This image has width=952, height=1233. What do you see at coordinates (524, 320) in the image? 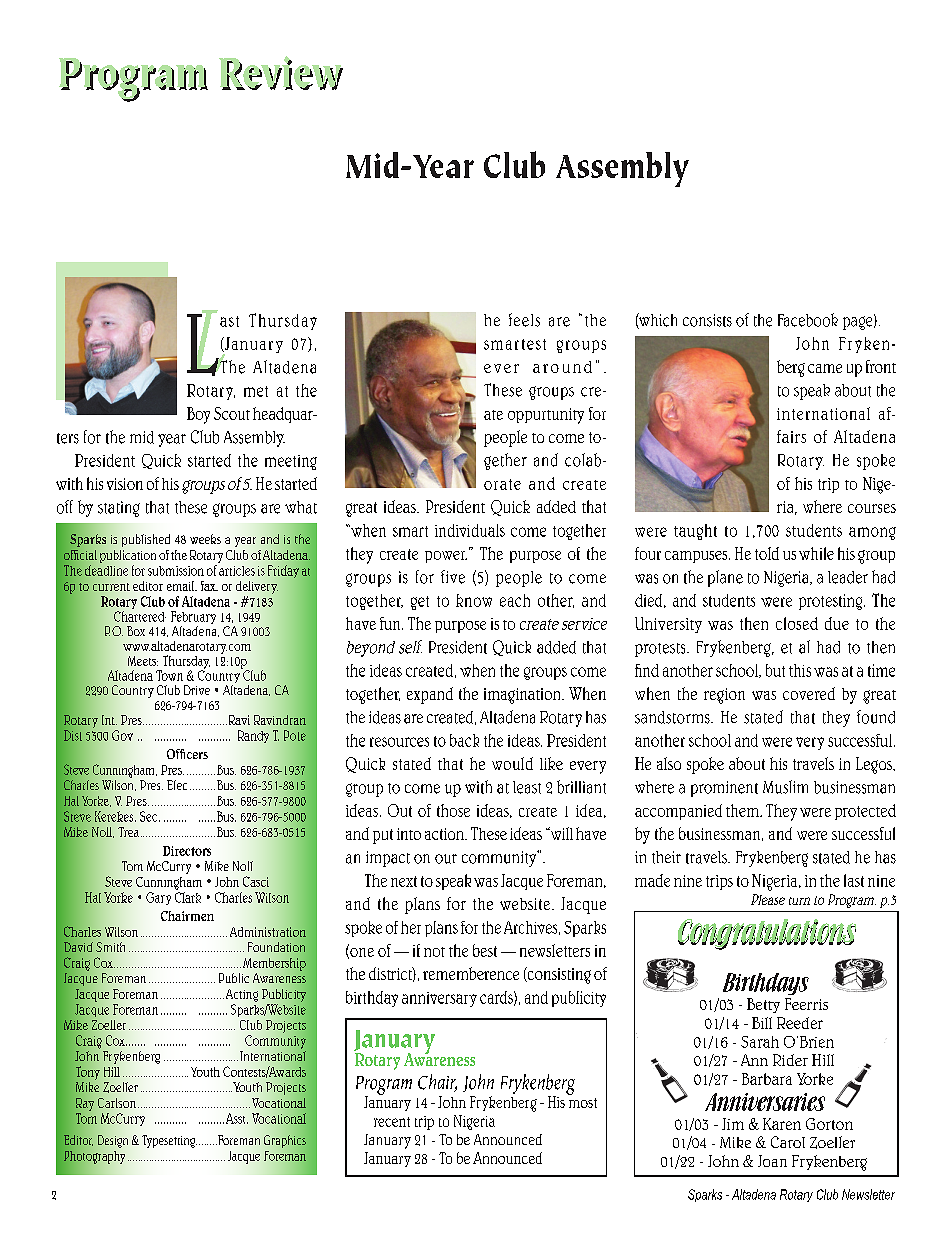
I see `feels` at bounding box center [524, 320].
